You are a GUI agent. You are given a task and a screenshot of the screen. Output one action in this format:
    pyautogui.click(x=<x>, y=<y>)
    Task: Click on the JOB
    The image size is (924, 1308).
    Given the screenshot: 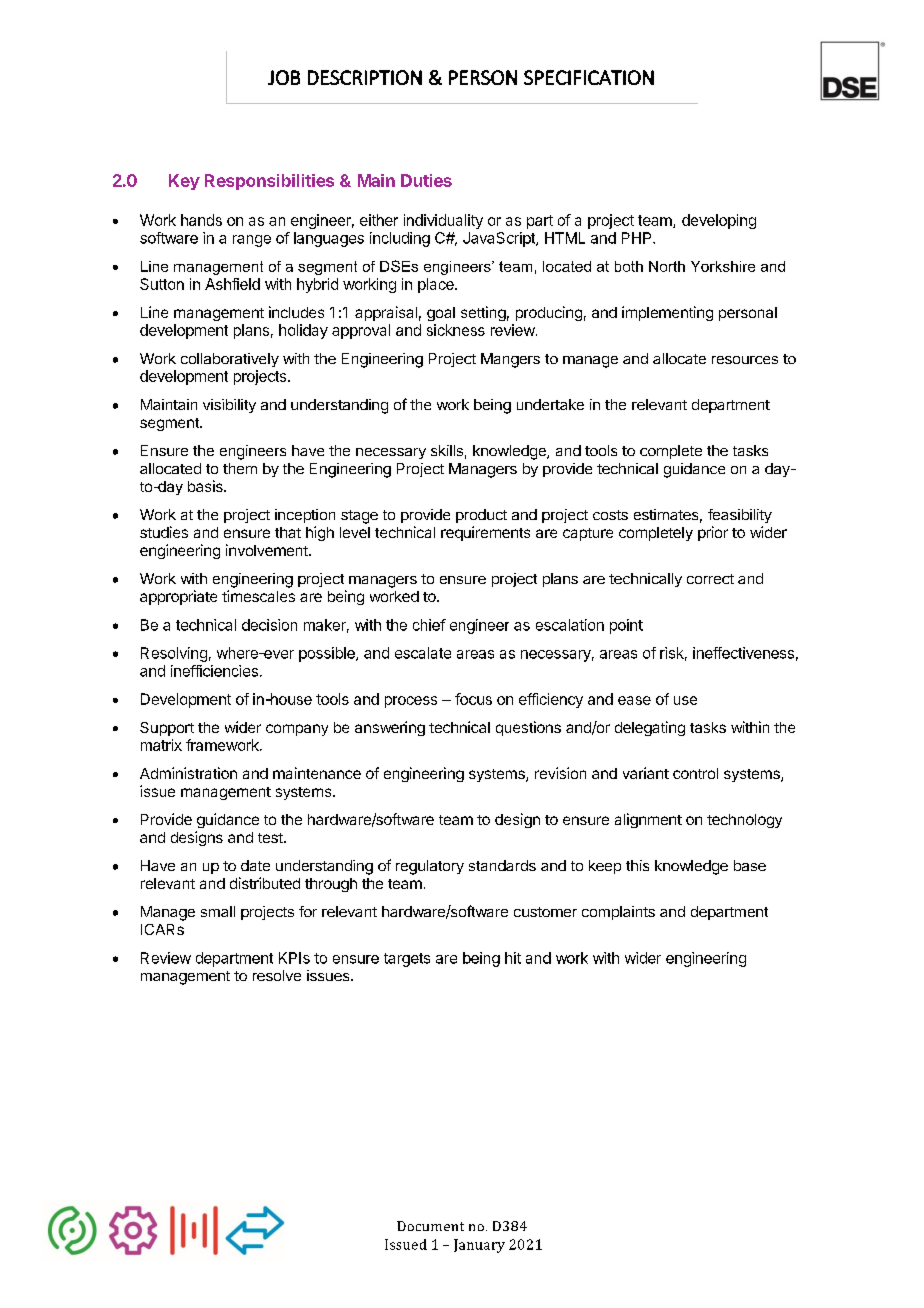 What is the action you would take?
    pyautogui.click(x=284, y=77)
